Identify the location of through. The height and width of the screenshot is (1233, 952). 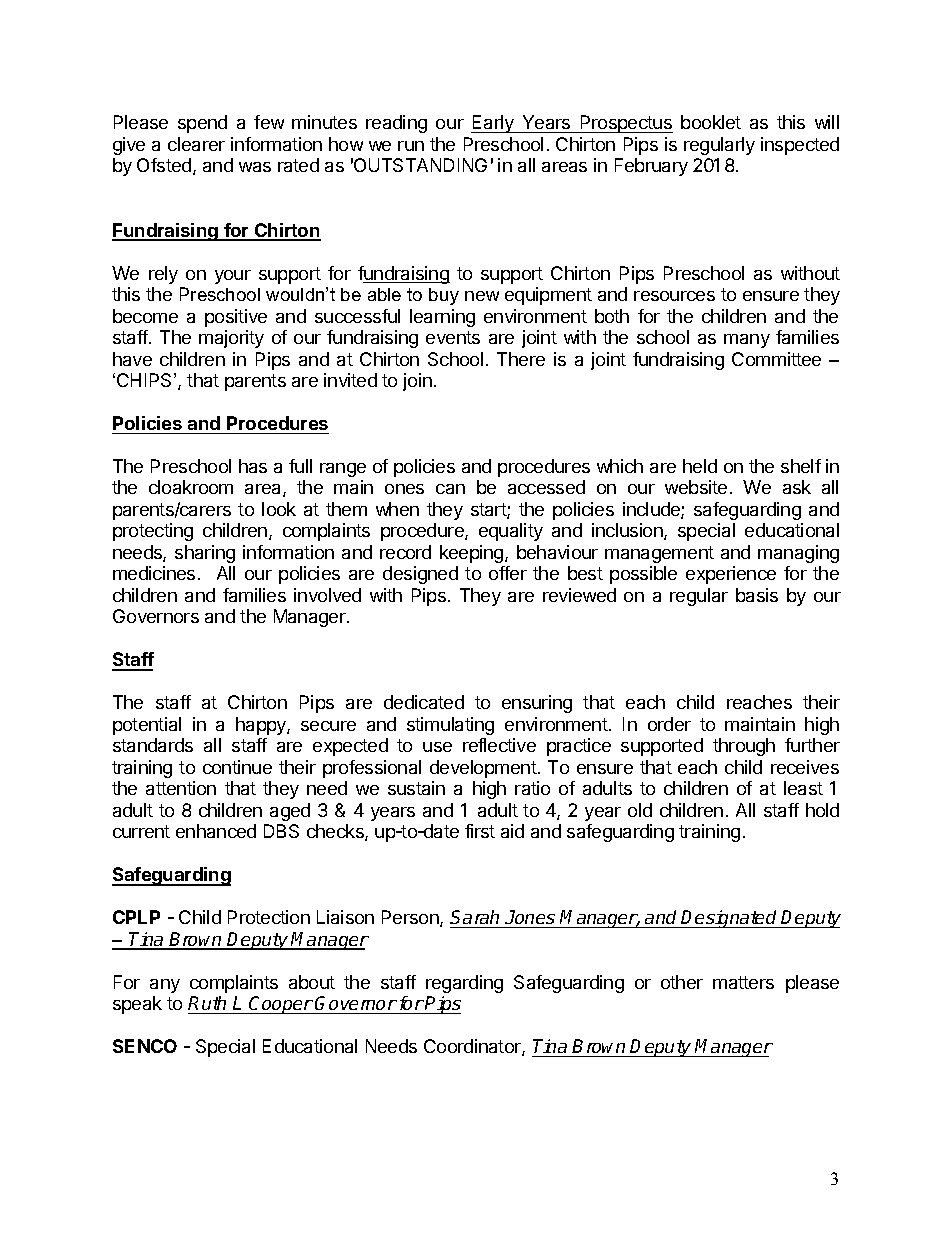
(744, 747).
